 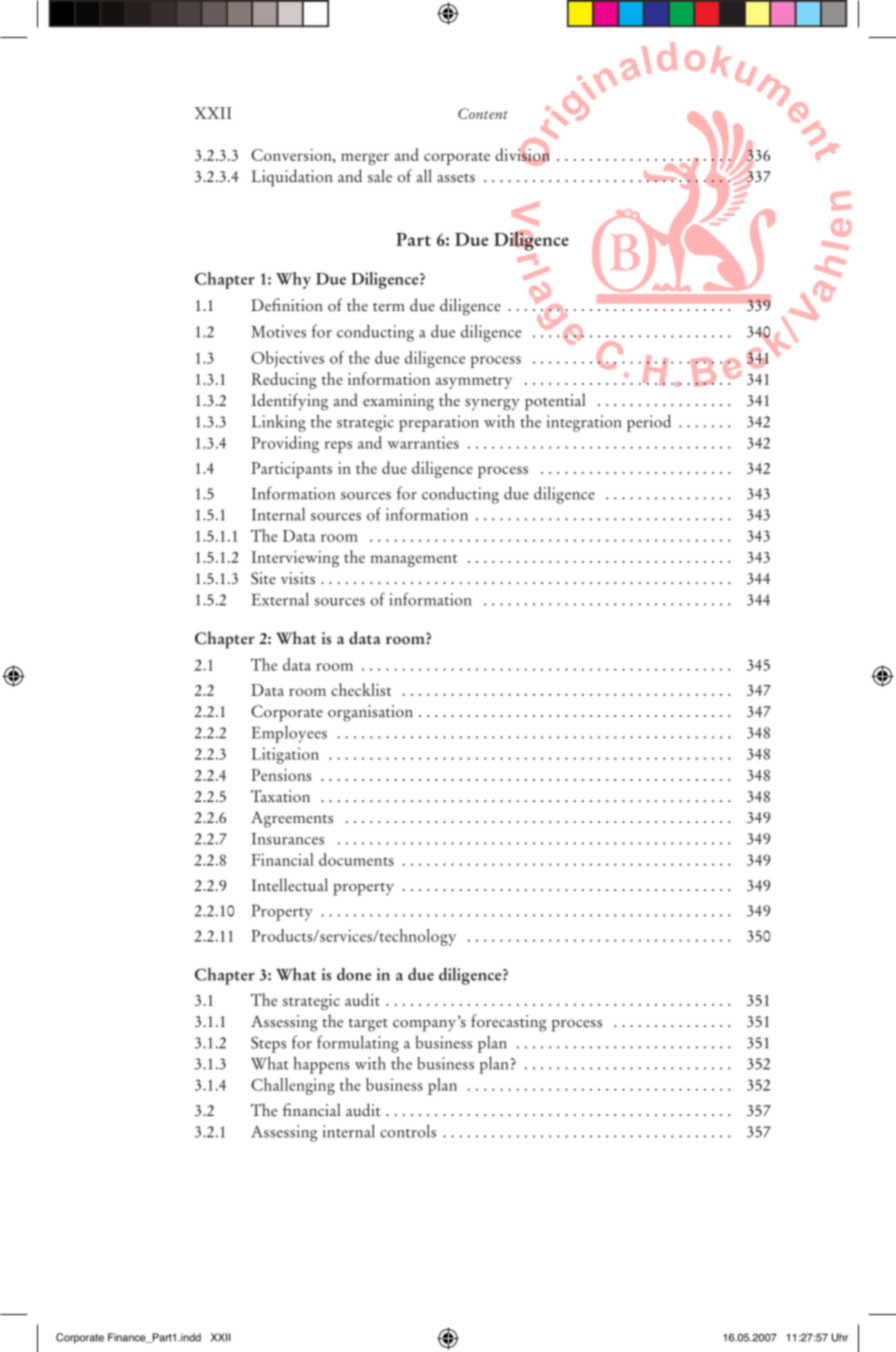 What do you see at coordinates (280, 599) in the screenshot?
I see `External` at bounding box center [280, 599].
